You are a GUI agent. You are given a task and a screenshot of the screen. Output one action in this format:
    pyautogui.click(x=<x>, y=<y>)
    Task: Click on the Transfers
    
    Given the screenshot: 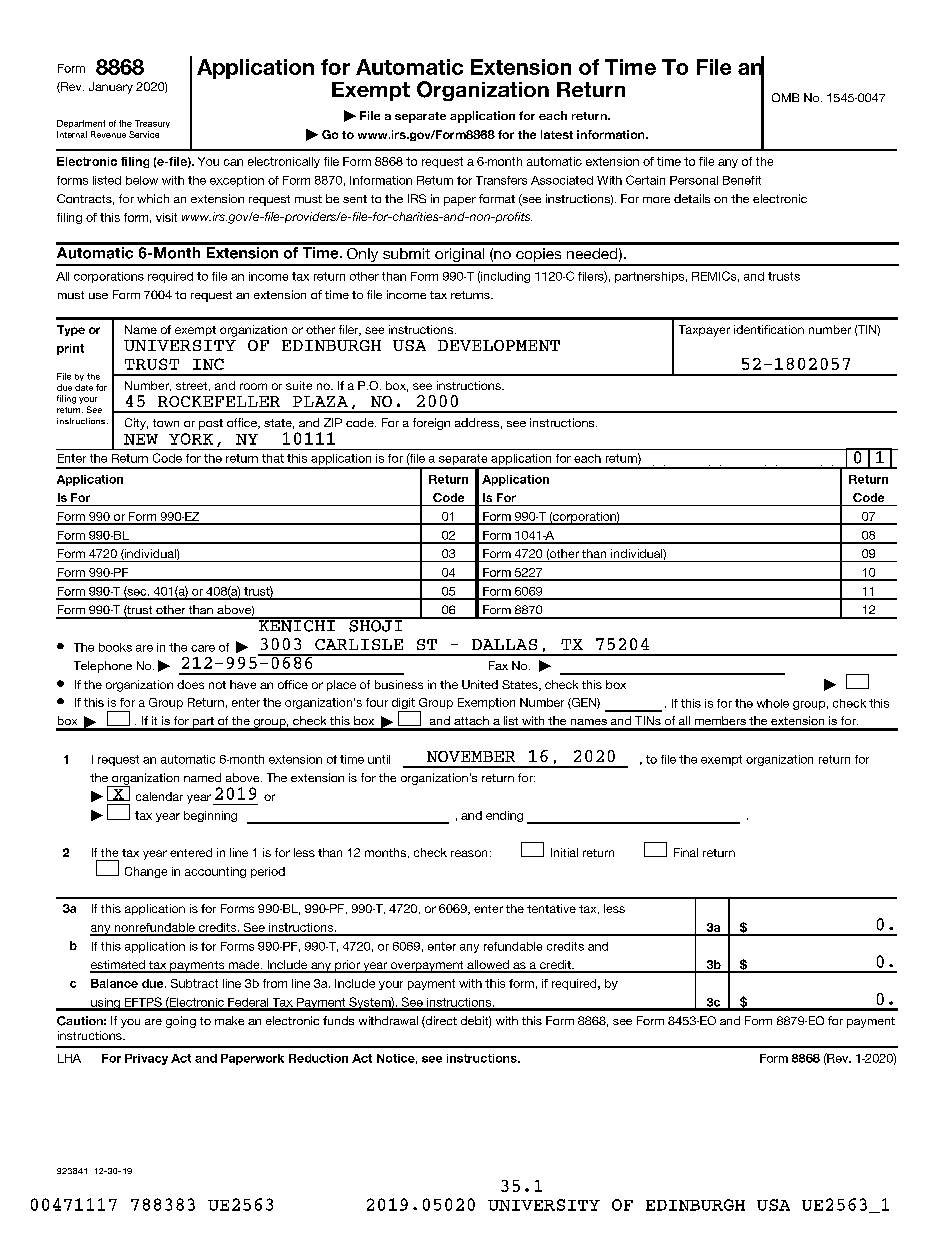 What is the action you would take?
    pyautogui.click(x=501, y=180)
